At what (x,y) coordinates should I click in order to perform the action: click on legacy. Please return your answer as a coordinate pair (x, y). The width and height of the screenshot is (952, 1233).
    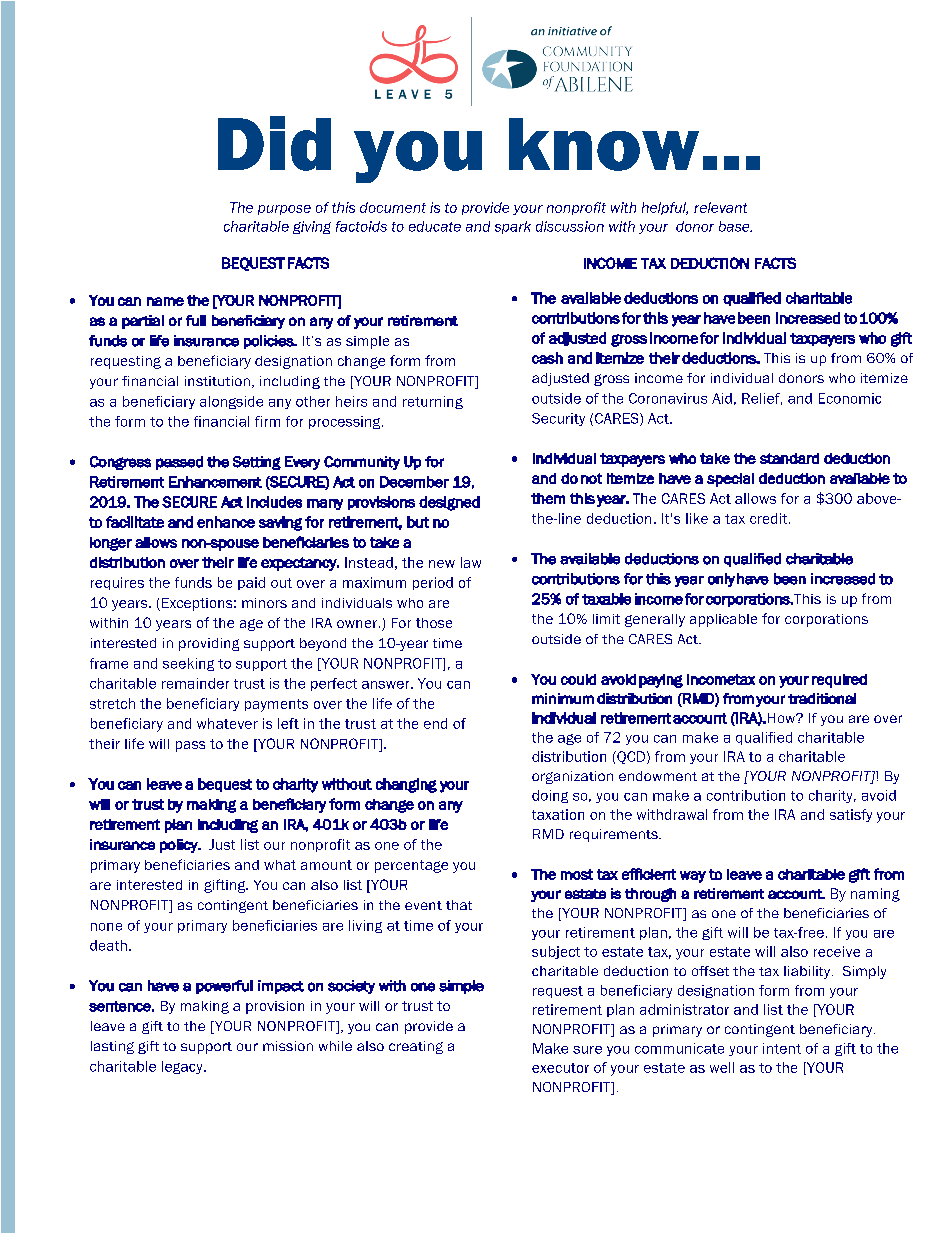
    Looking at the image, I should click on (183, 1067).
